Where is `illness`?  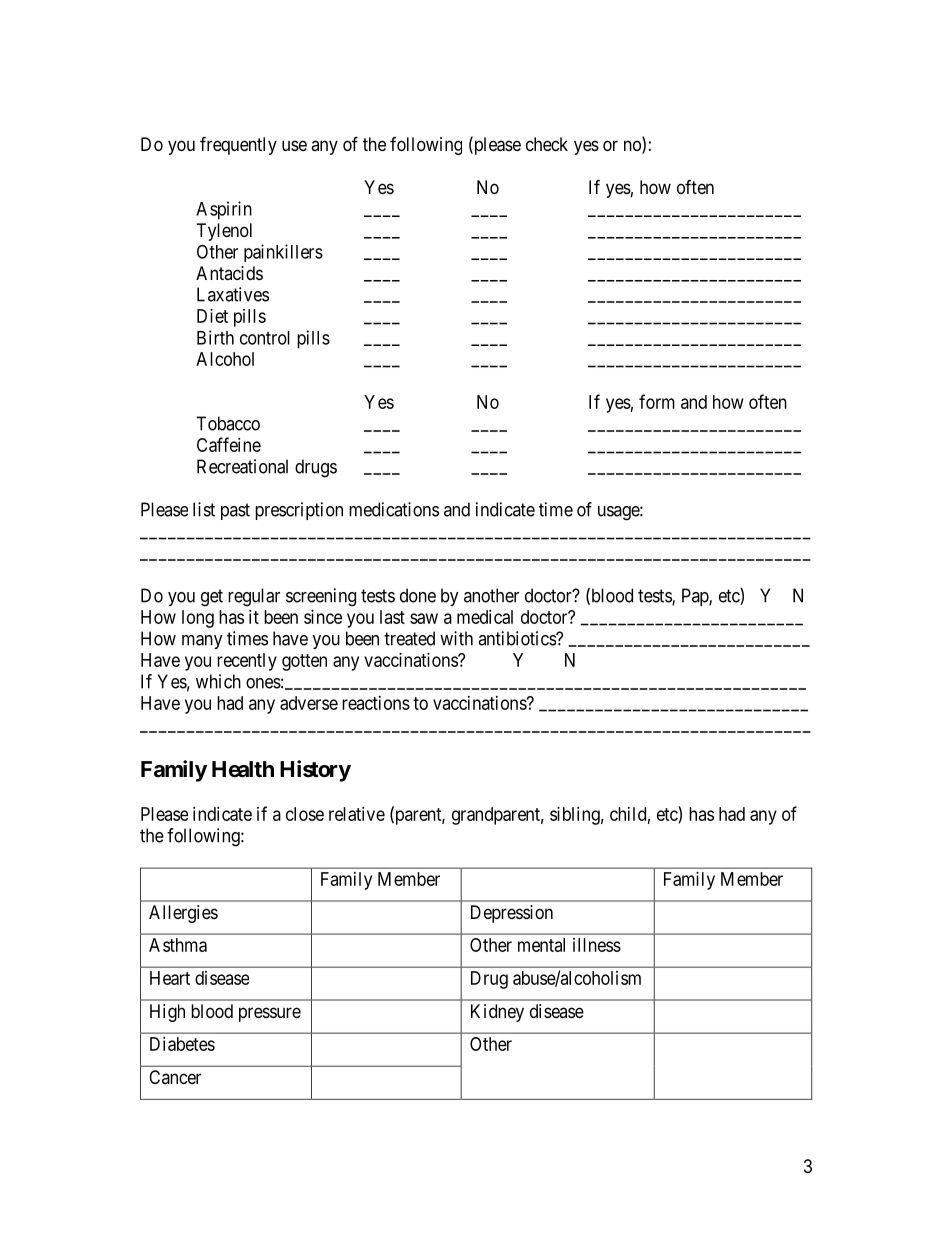 illness is located at coordinates (597, 945).
